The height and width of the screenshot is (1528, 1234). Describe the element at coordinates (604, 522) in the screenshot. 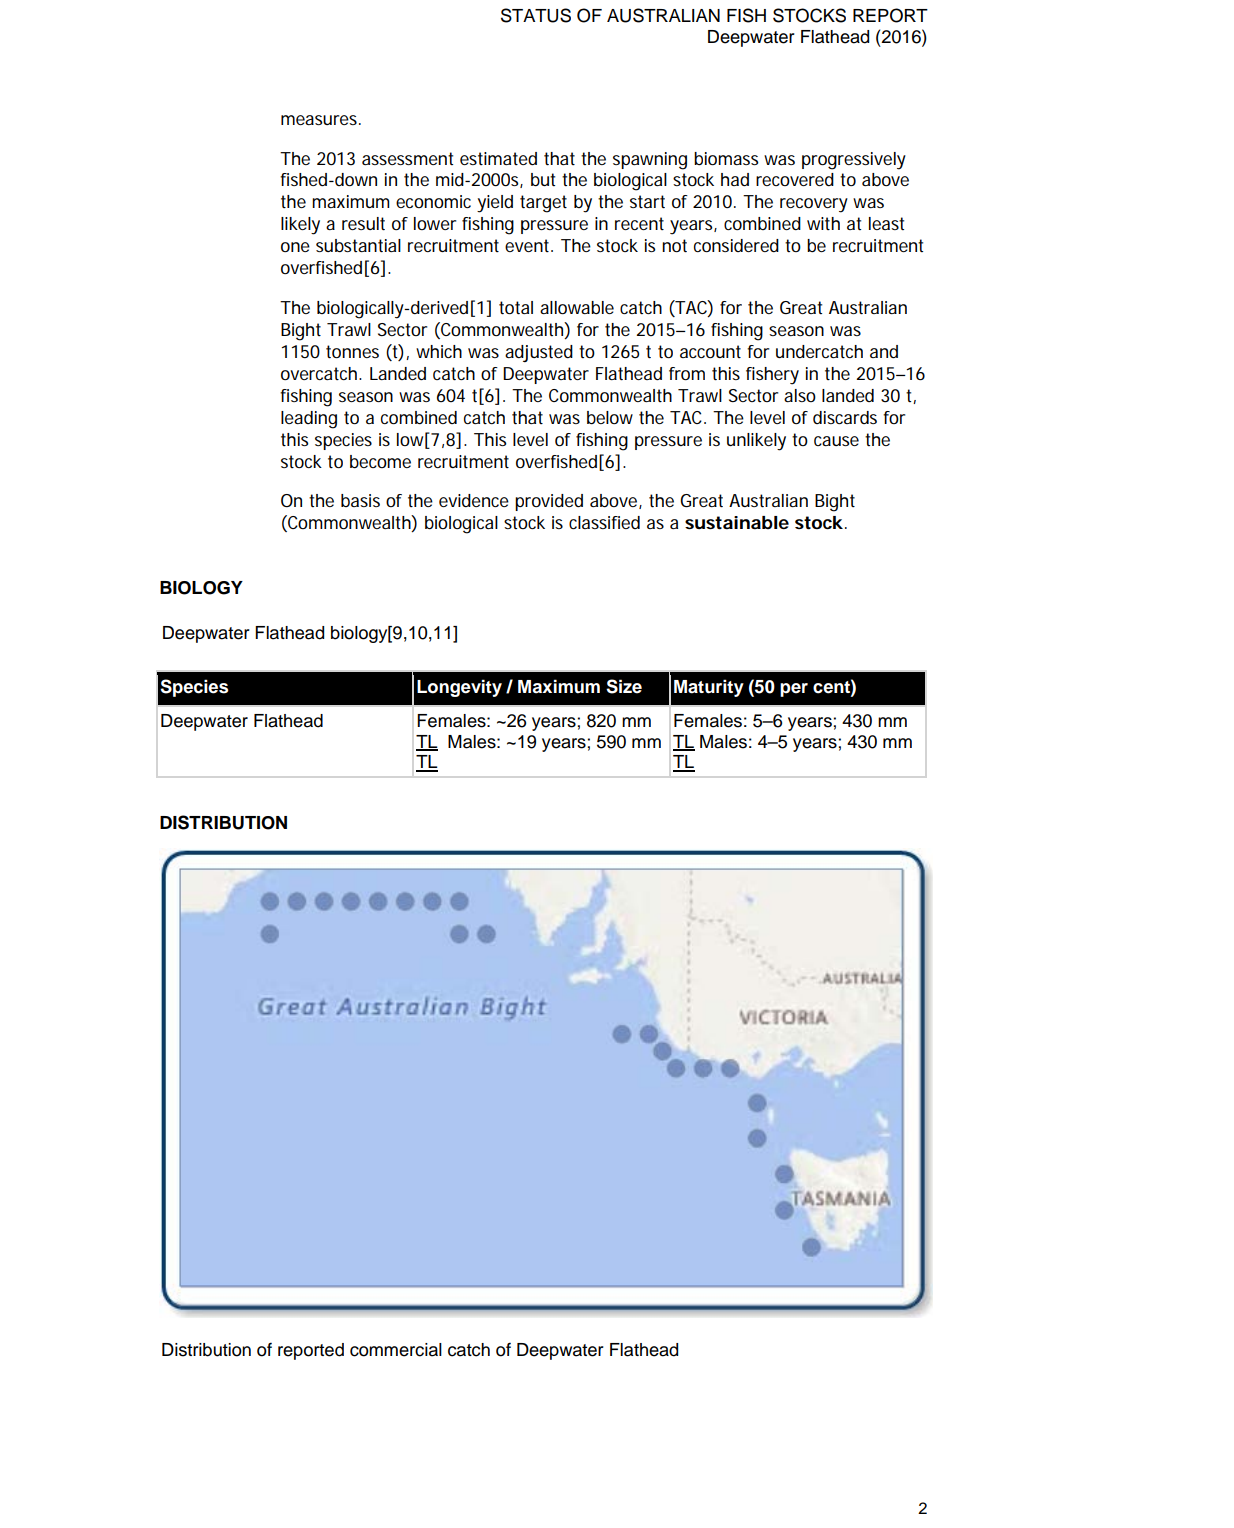

I see `classified` at that location.
